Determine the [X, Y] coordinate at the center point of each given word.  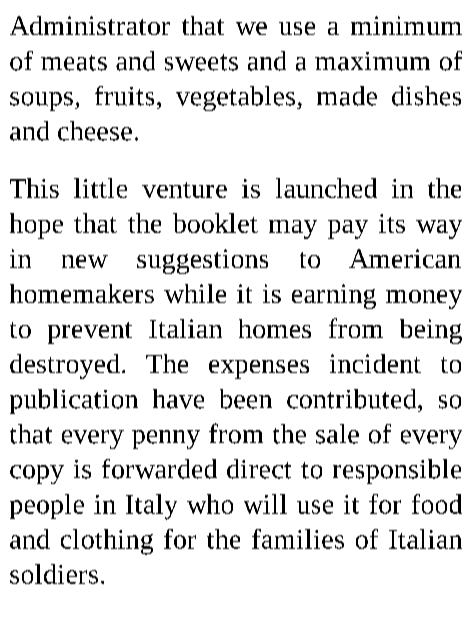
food [437, 504]
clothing [107, 542]
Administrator [90, 25]
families [298, 539]
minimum [406, 25]
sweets [201, 62]
